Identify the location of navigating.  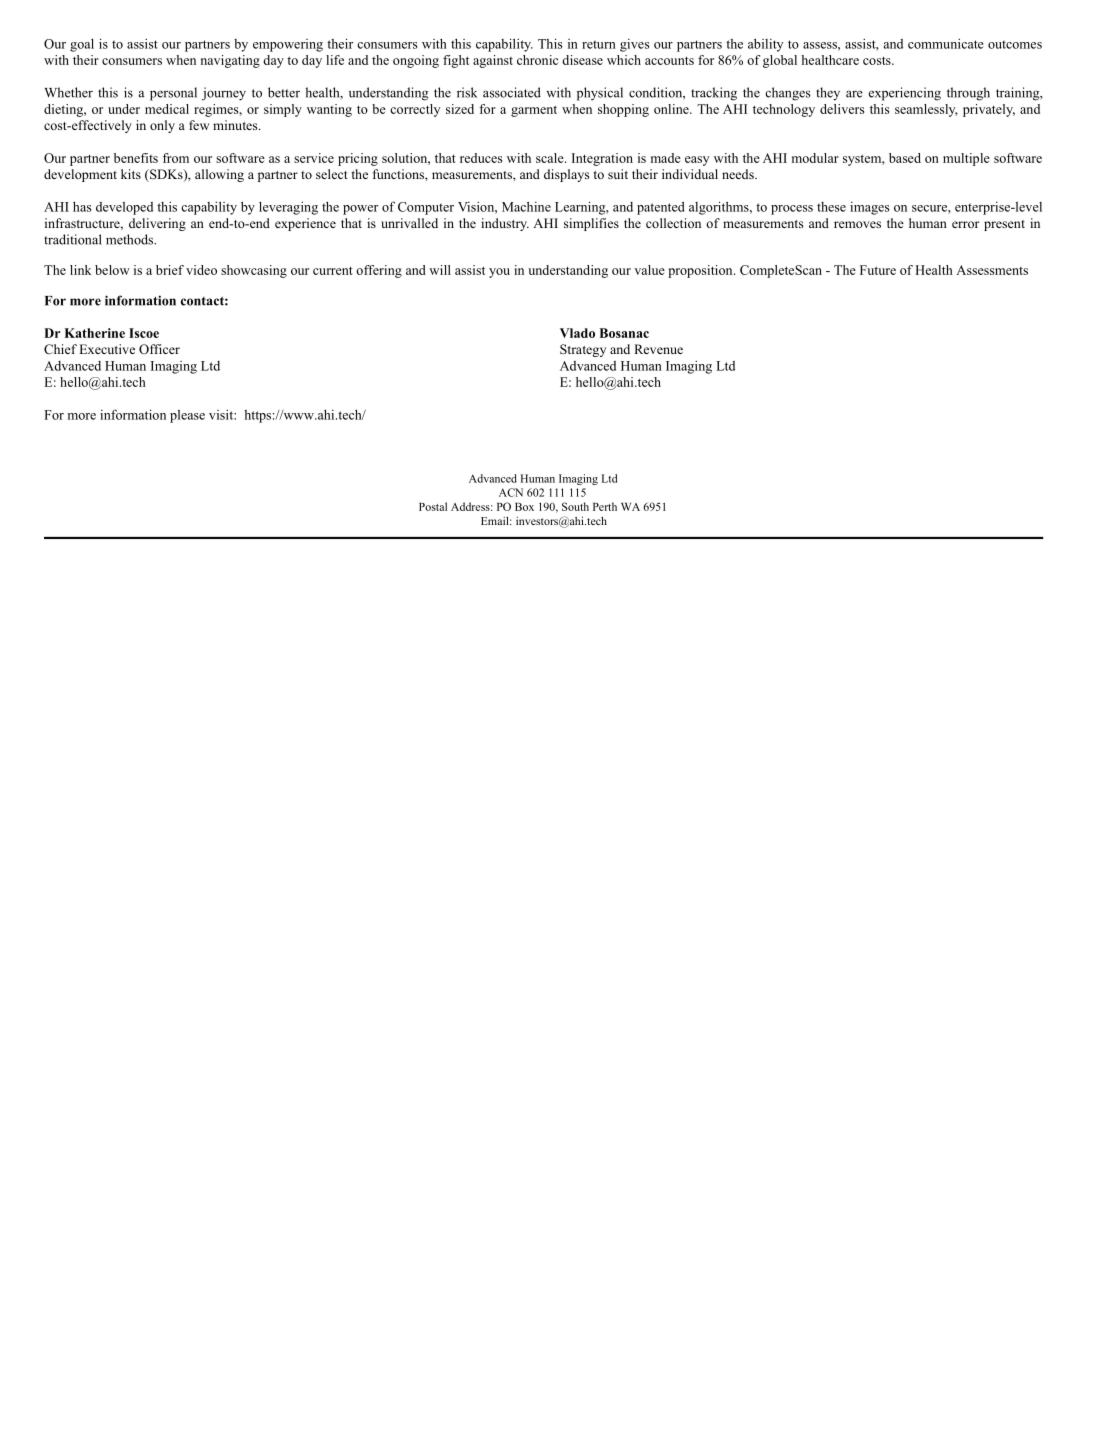
(230, 61).
